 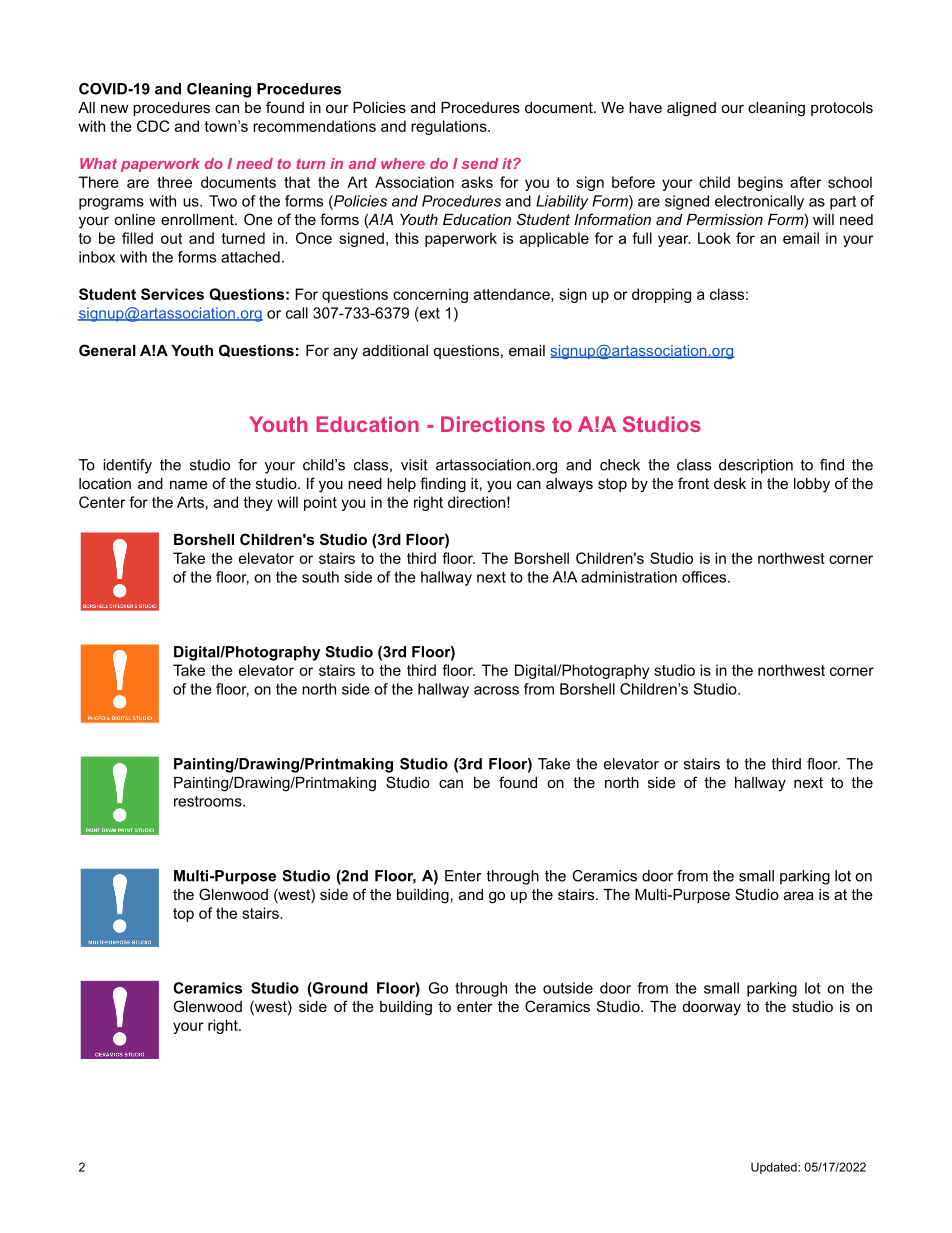 I want to click on CDC, so click(x=153, y=126).
